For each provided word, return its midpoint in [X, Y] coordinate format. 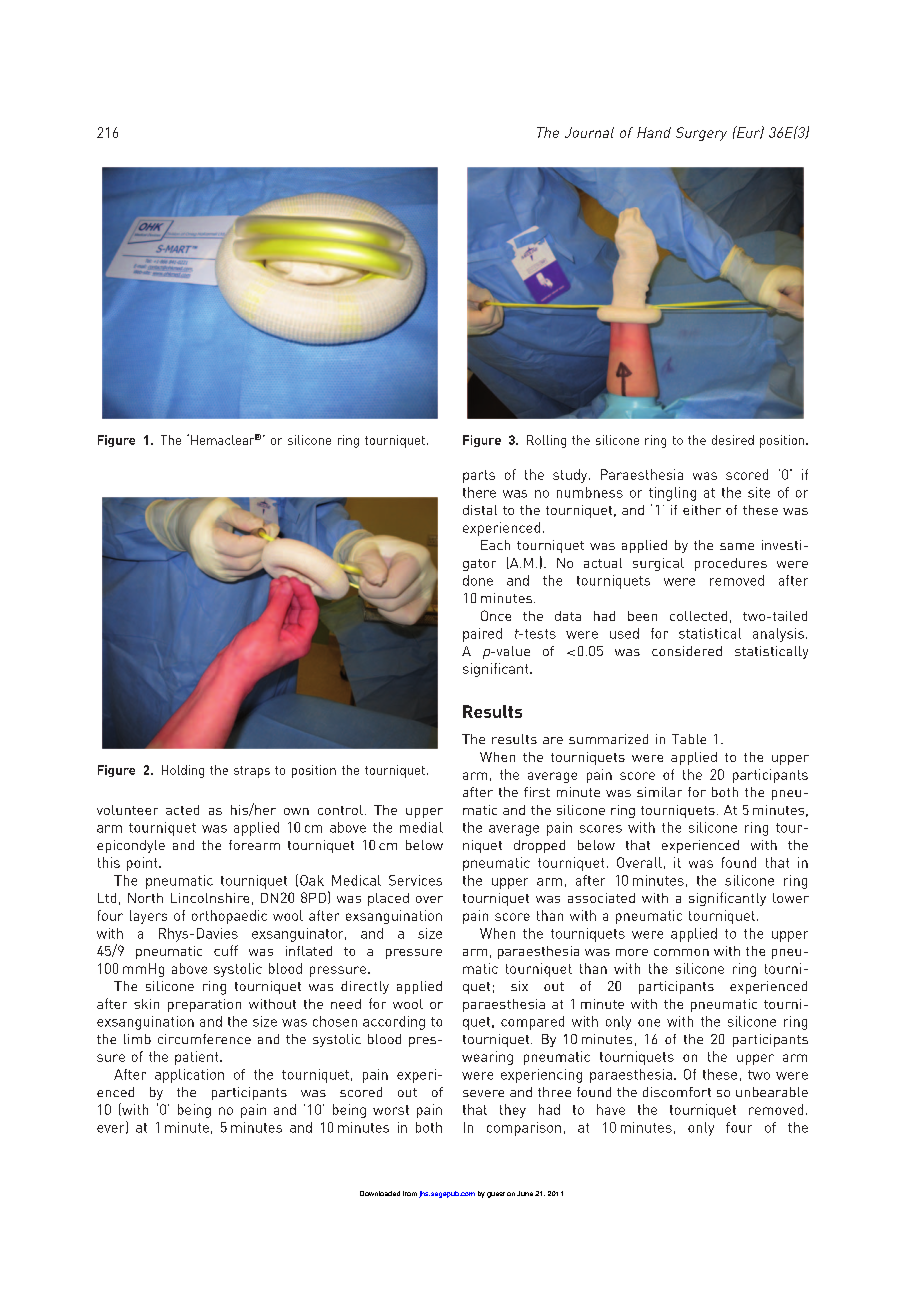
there [479, 492]
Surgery [701, 134]
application [189, 1076]
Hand [654, 132]
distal [480, 510]
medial [421, 827]
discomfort [677, 1092]
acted [182, 810]
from [410, 1193]
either [702, 510]
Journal [589, 132]
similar [659, 792]
